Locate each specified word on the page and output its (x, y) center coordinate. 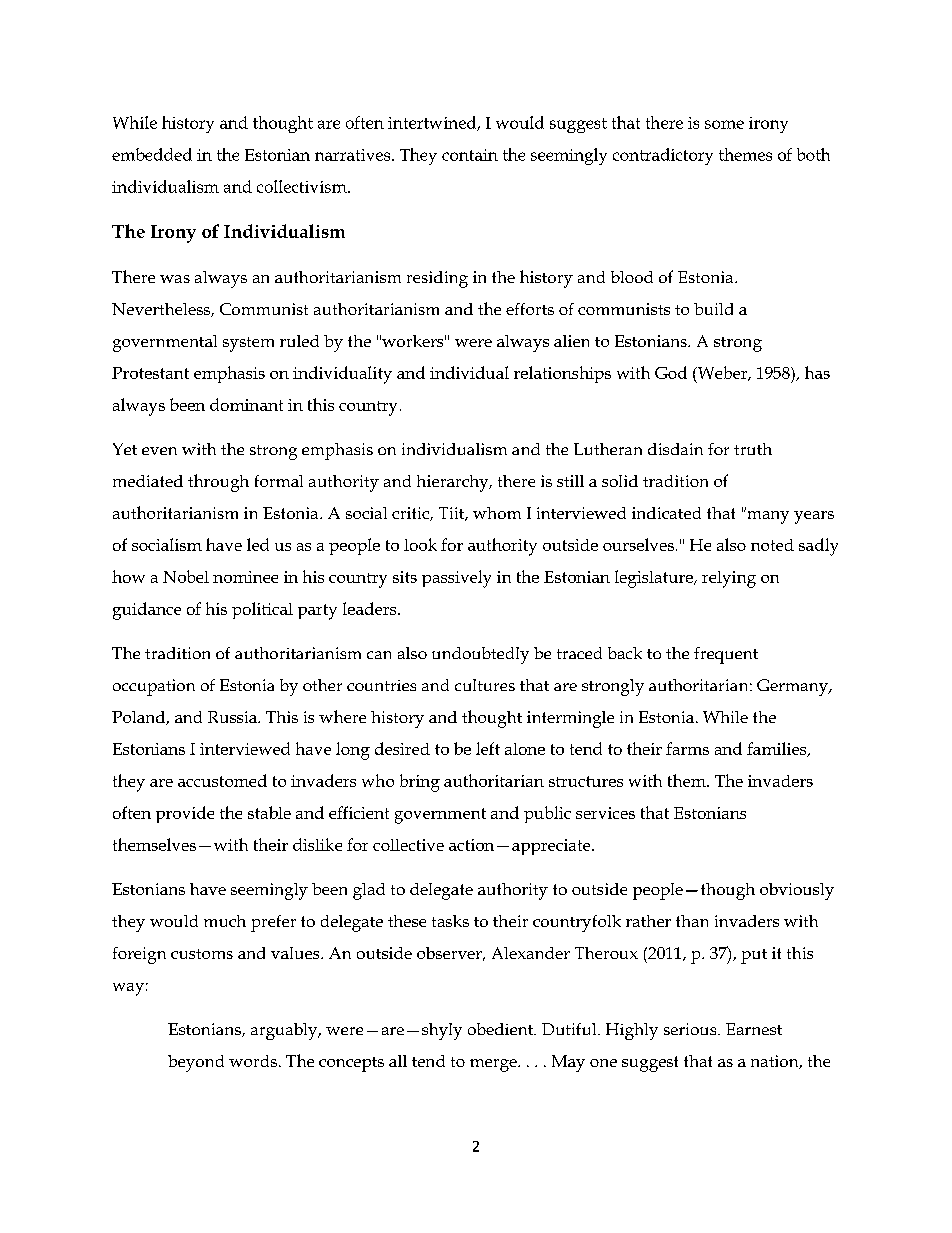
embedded (152, 154)
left (488, 748)
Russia (233, 717)
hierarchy (454, 483)
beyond (196, 1063)
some (724, 124)
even (159, 451)
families (778, 749)
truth (753, 449)
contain (470, 155)
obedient (502, 1029)
